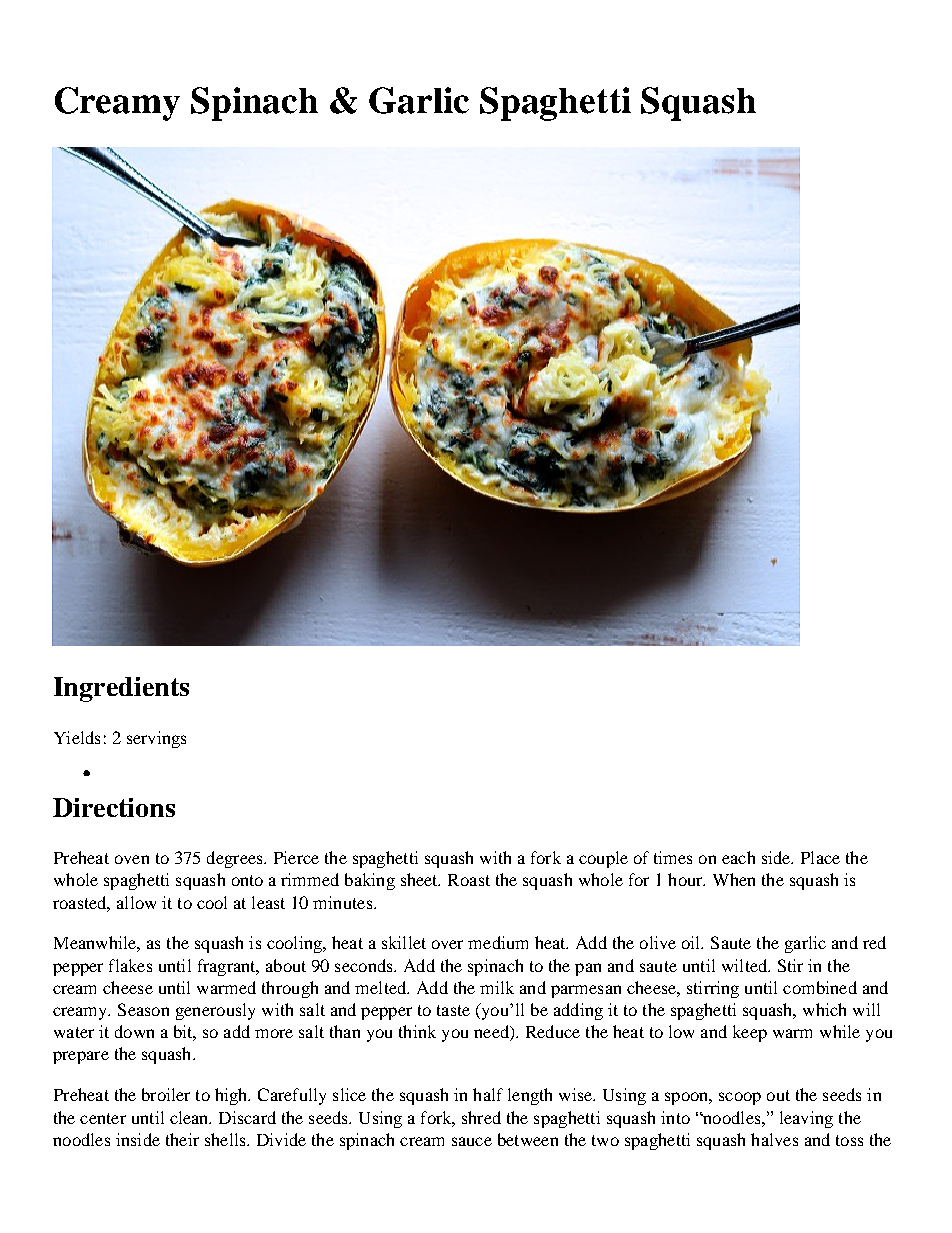  I want to click on clean, so click(190, 1117).
